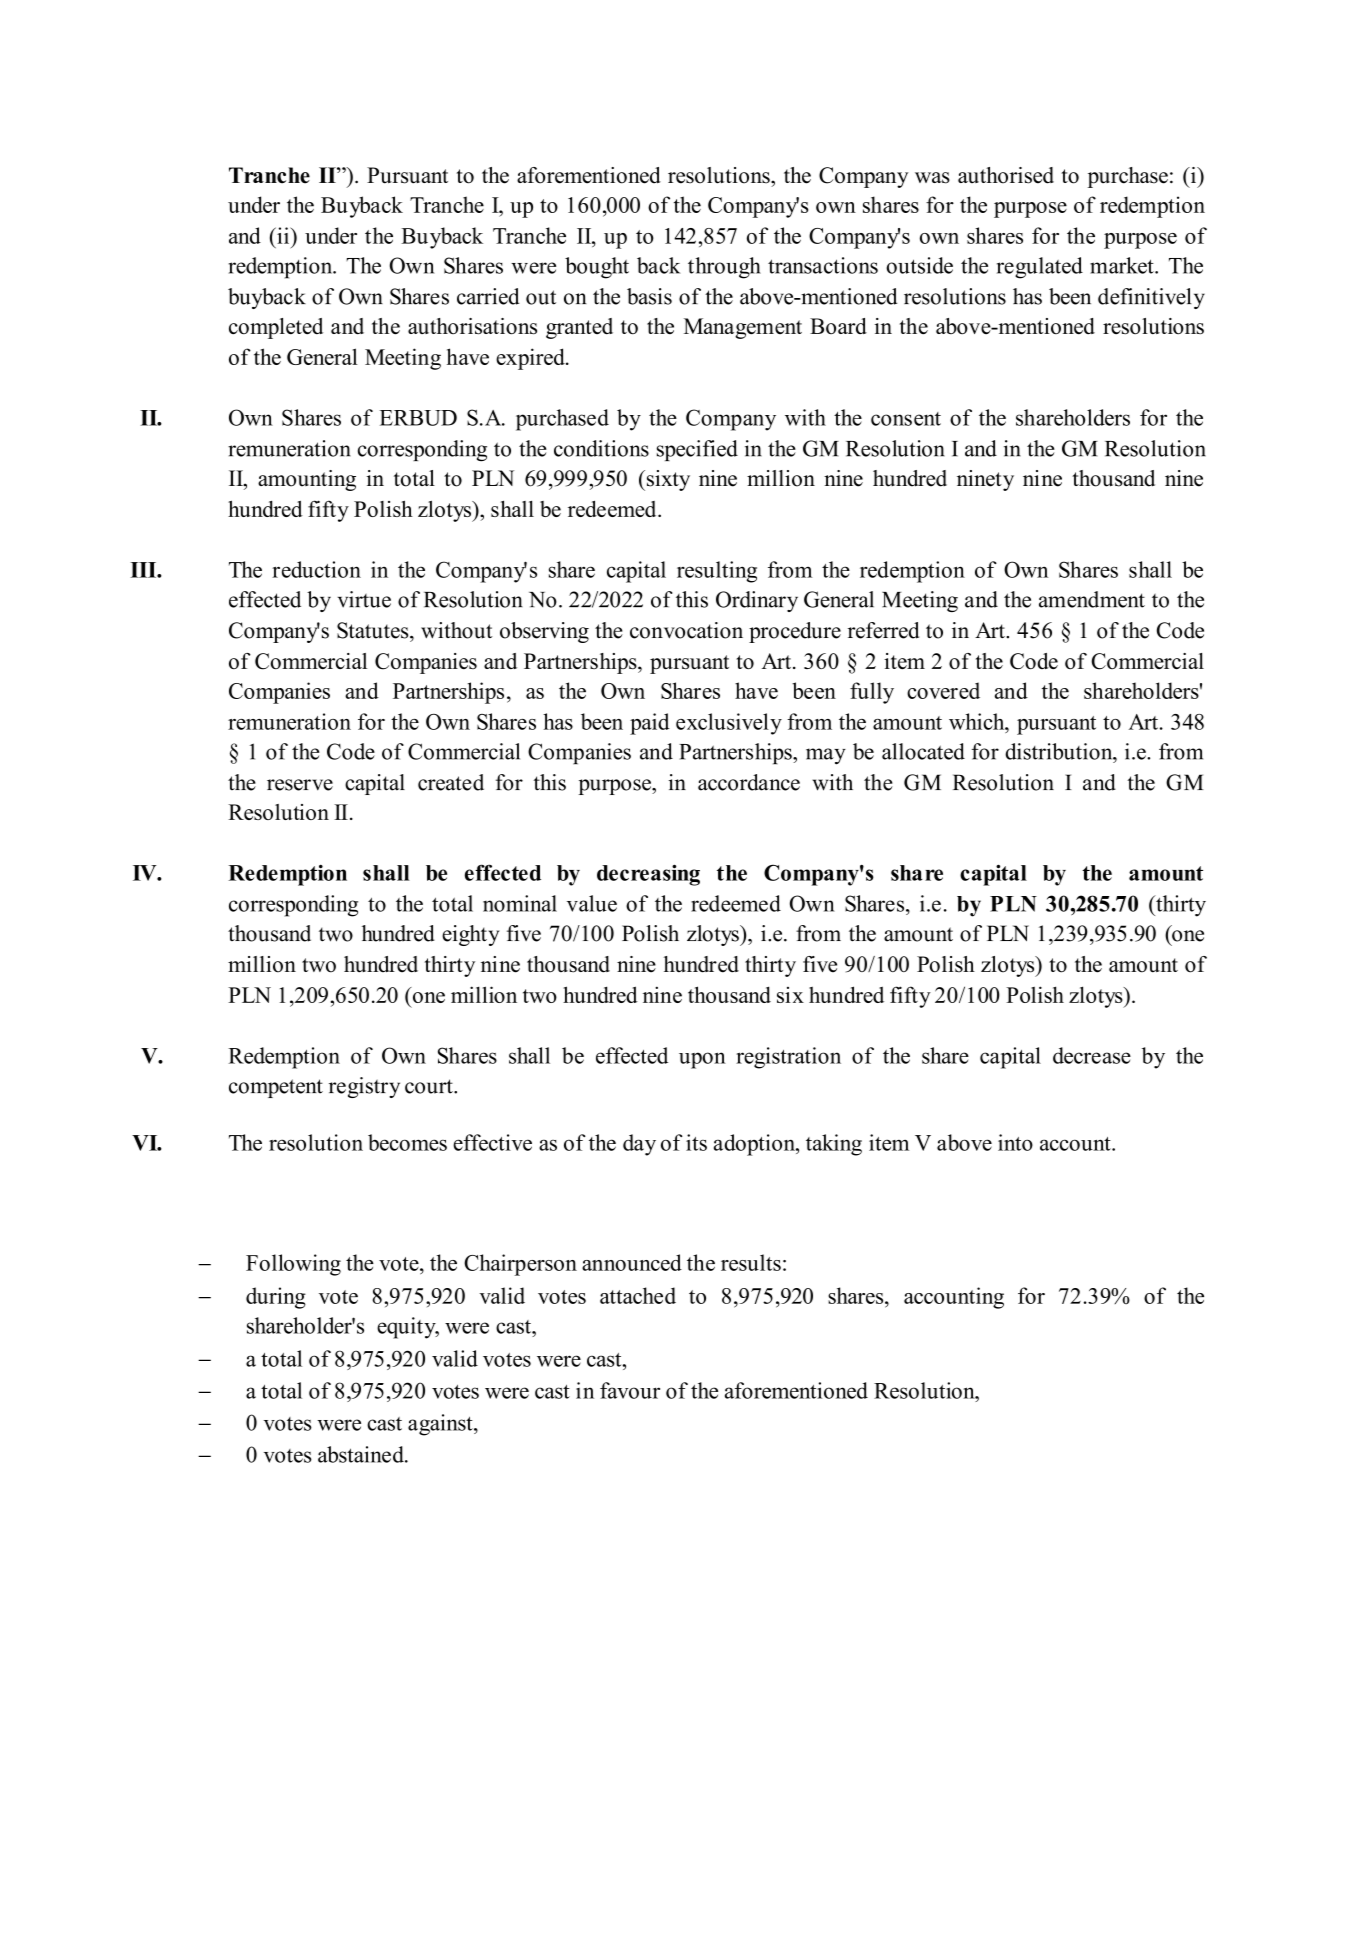 Image resolution: width=1366 pixels, height=1933 pixels. I want to click on decrease, so click(1092, 1055).
